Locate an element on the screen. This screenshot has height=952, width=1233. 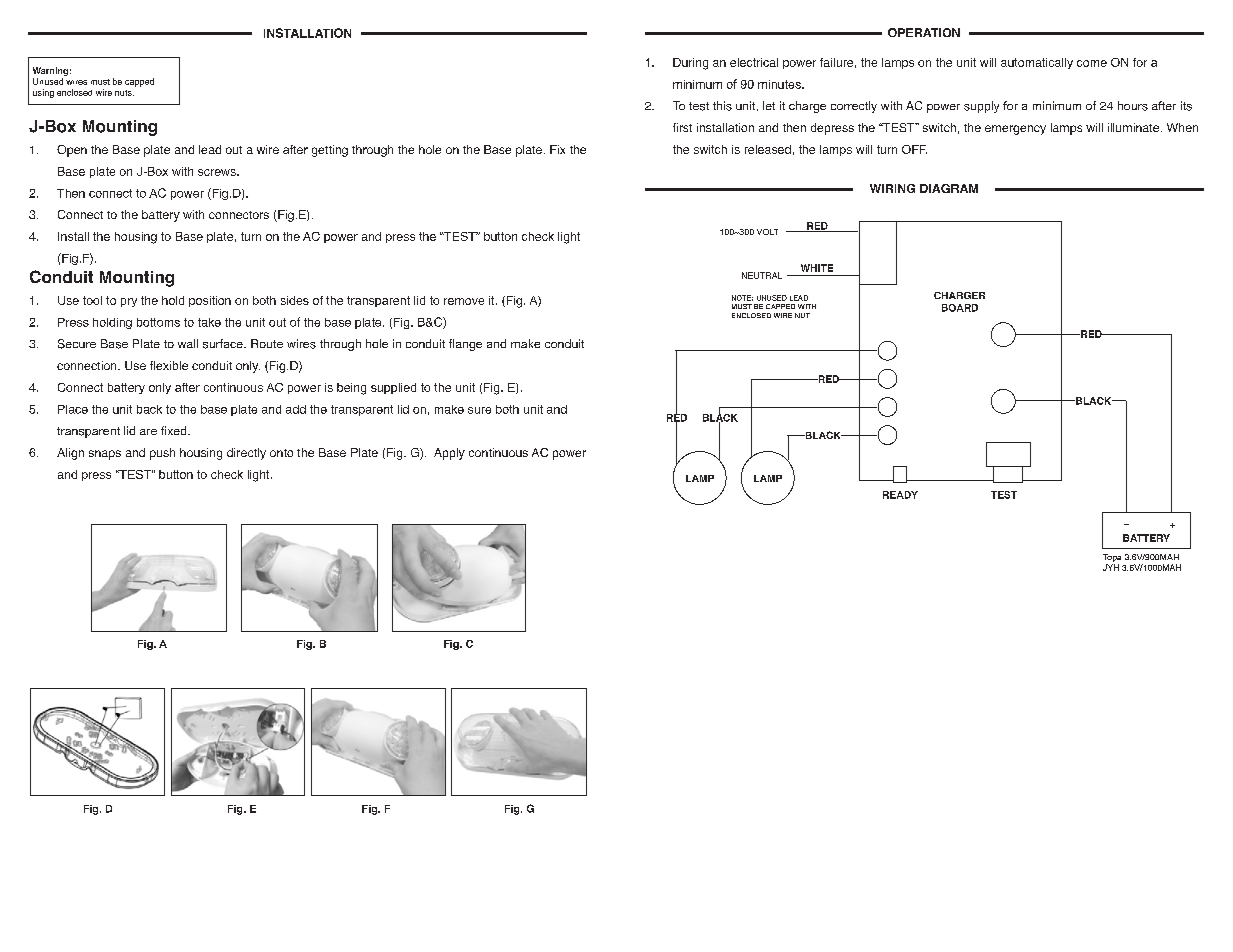
automatically is located at coordinates (1037, 63).
